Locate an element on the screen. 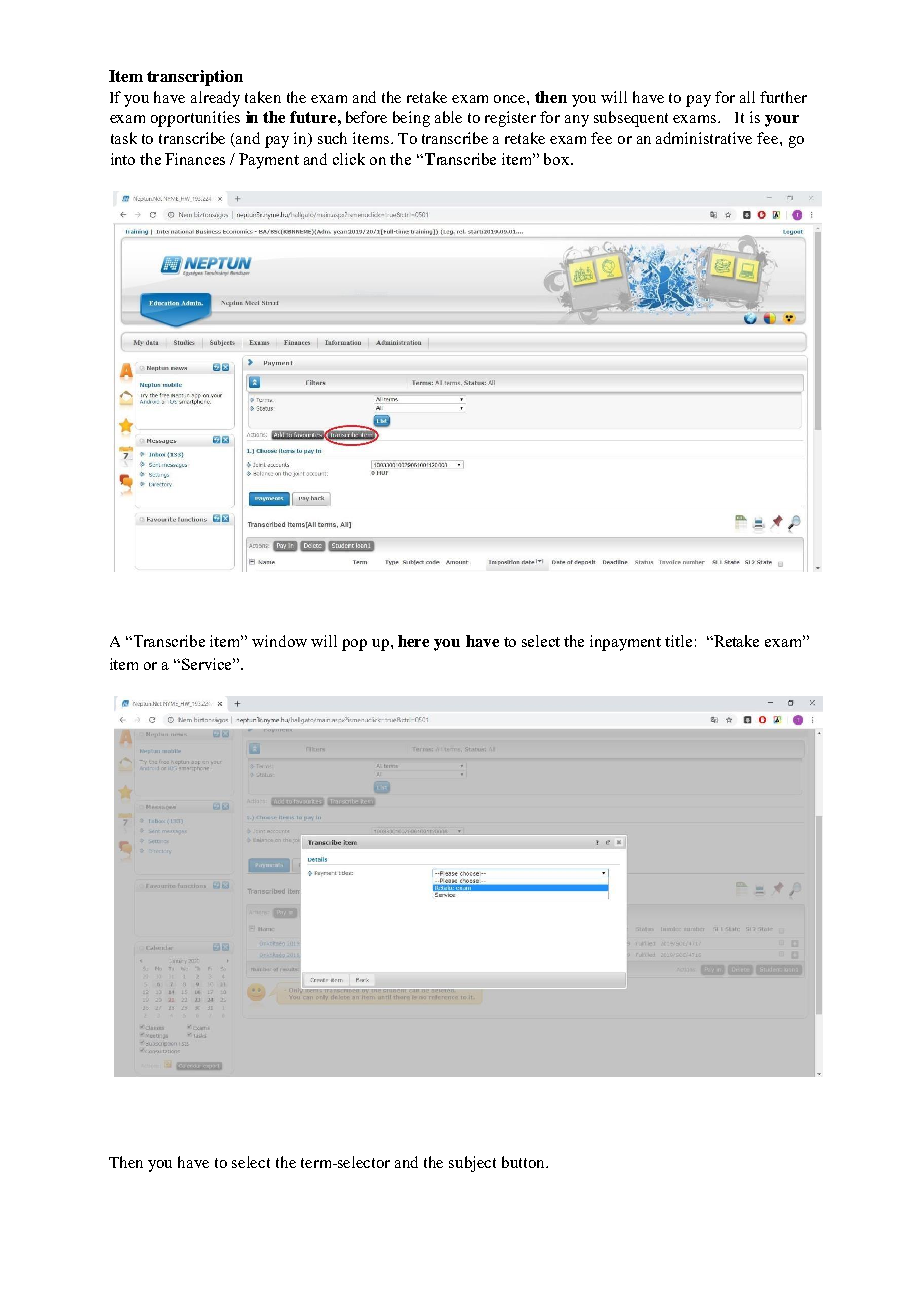  here is located at coordinates (413, 641).
